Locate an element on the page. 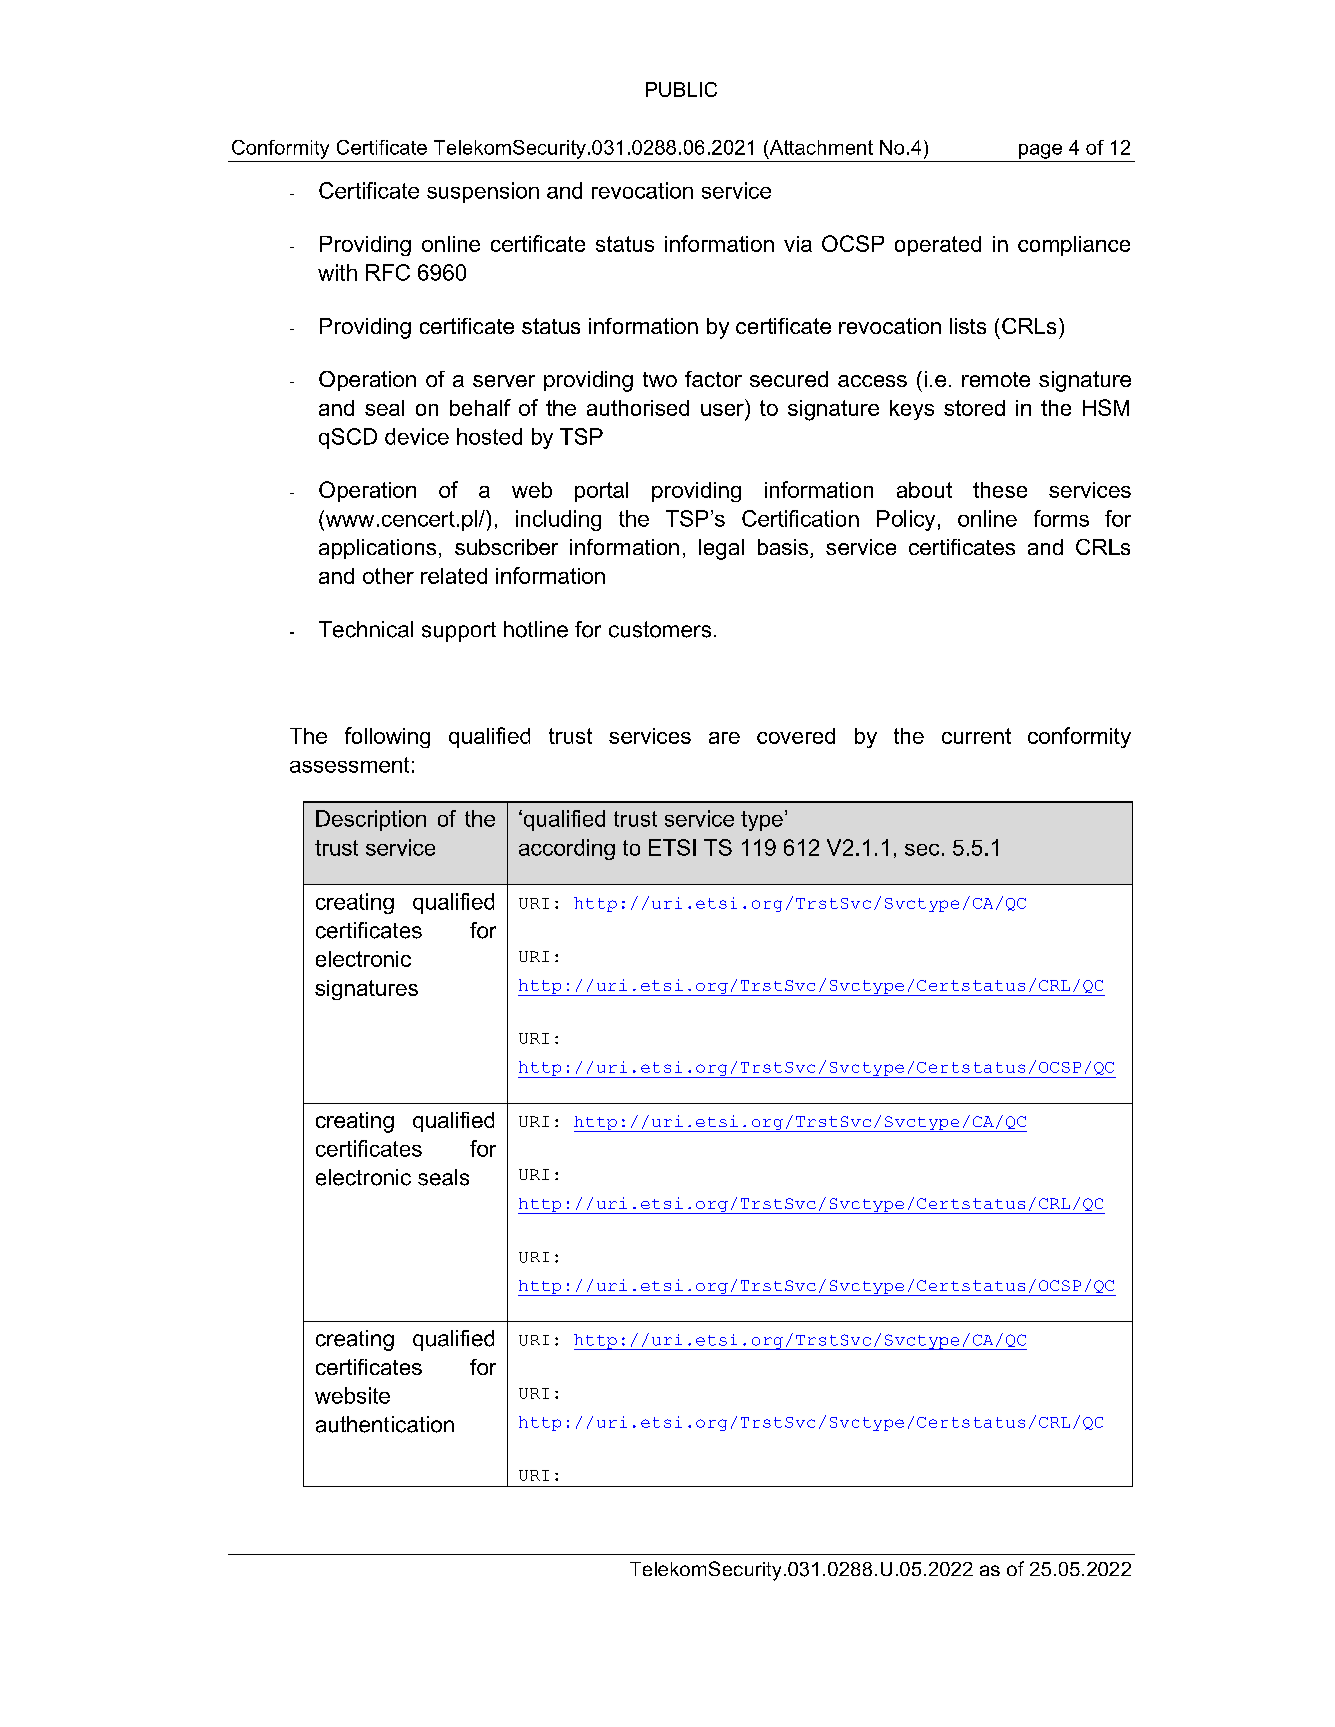 Image resolution: width=1335 pixels, height=1727 pixels. PUBLIC is located at coordinates (681, 89).
